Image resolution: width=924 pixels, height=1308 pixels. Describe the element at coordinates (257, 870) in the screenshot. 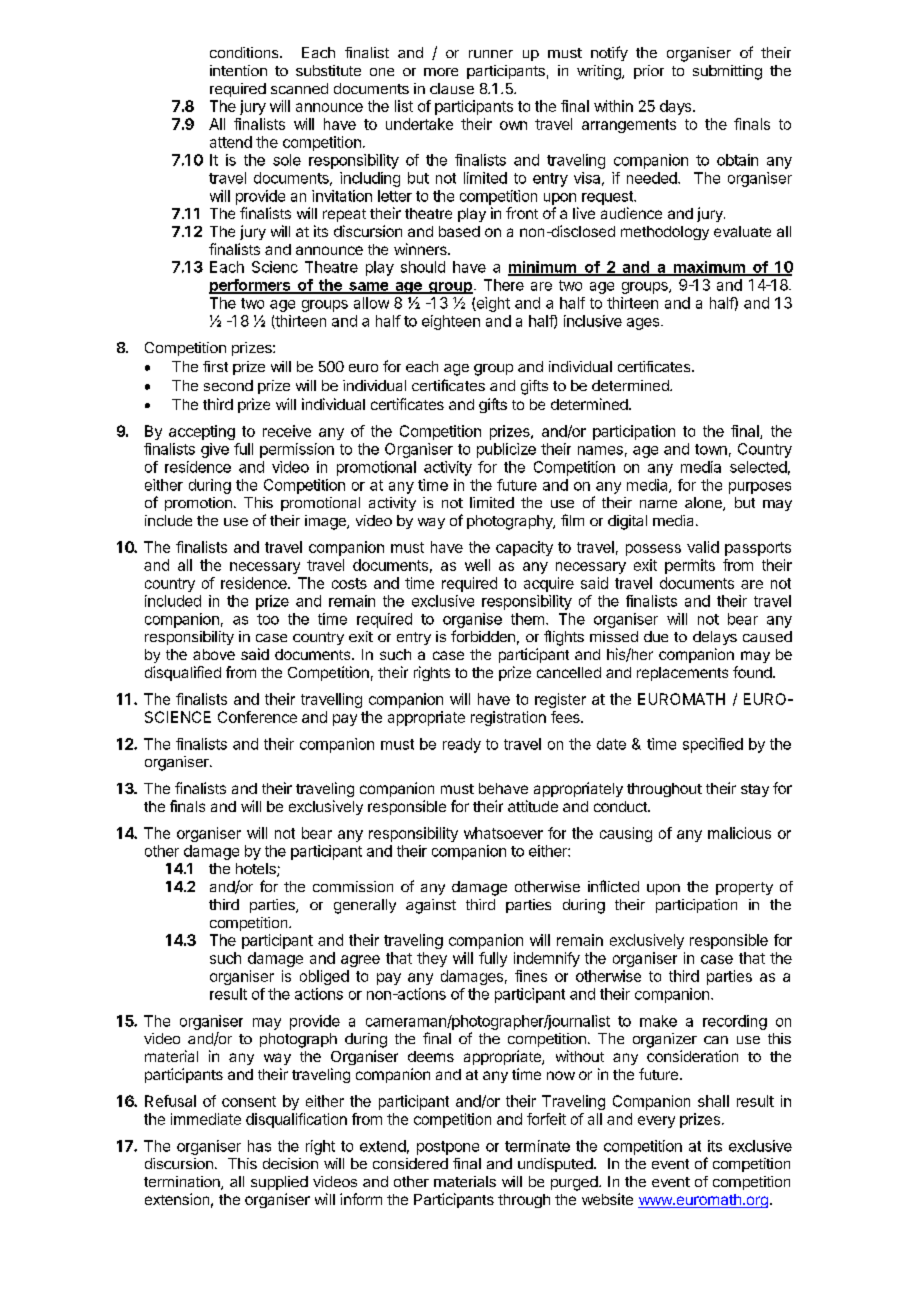

I see `hotels` at that location.
